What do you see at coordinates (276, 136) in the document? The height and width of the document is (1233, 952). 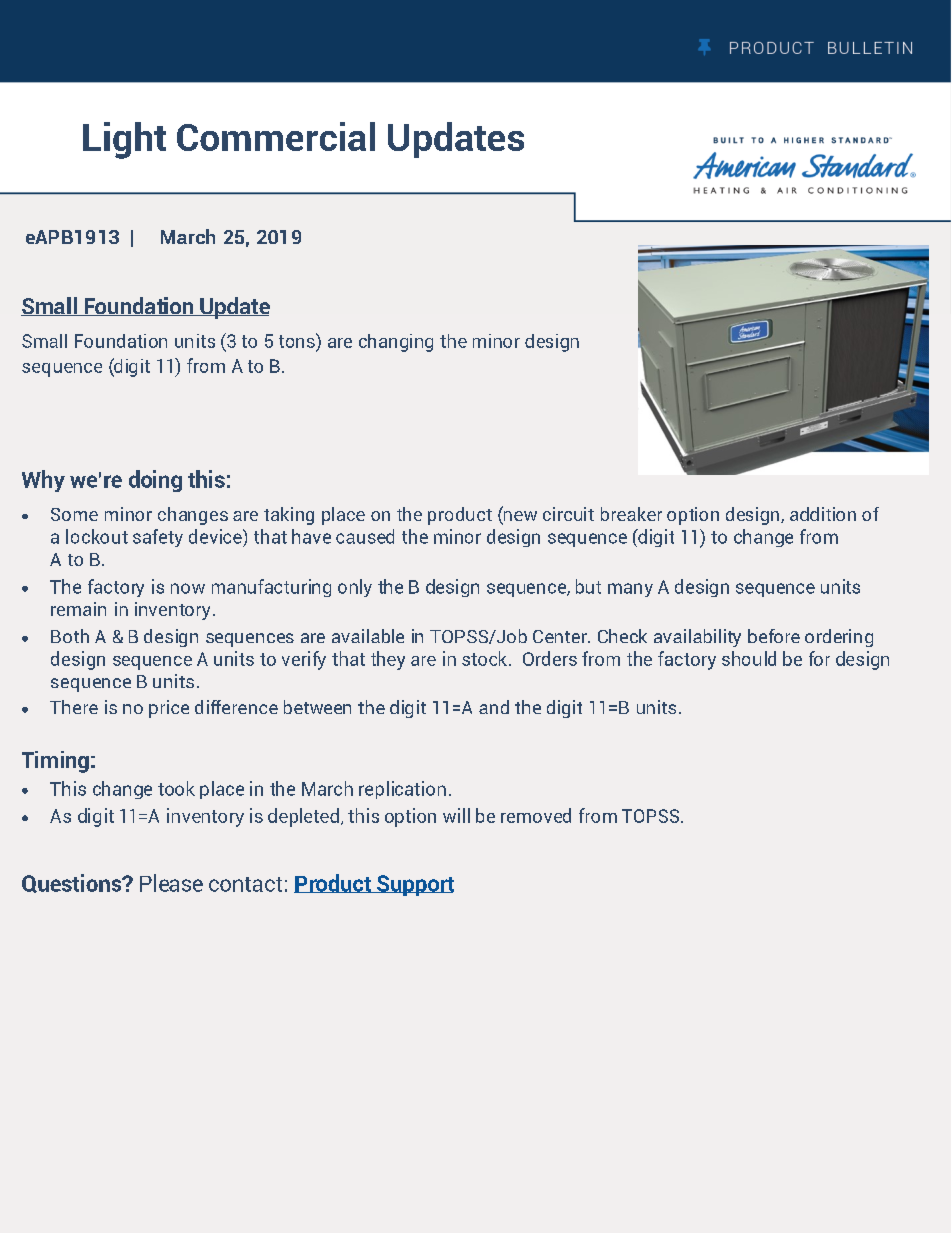 I see `Commercial` at bounding box center [276, 136].
